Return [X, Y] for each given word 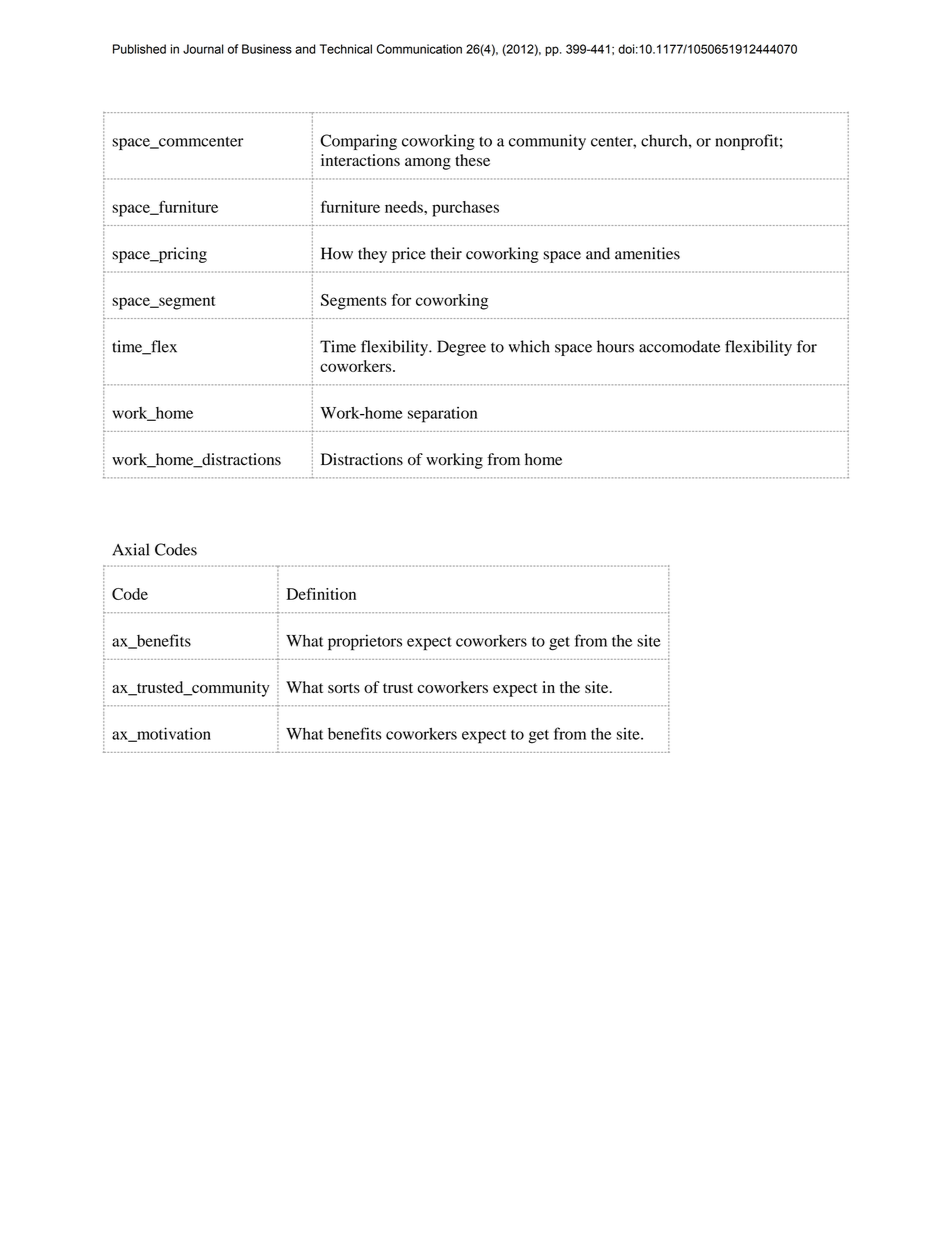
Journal [203, 49]
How [337, 253]
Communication [419, 49]
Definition [321, 594]
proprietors [365, 642]
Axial [130, 549]
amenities [647, 253]
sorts [344, 688]
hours [615, 346]
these [472, 160]
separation [442, 415]
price [409, 255]
